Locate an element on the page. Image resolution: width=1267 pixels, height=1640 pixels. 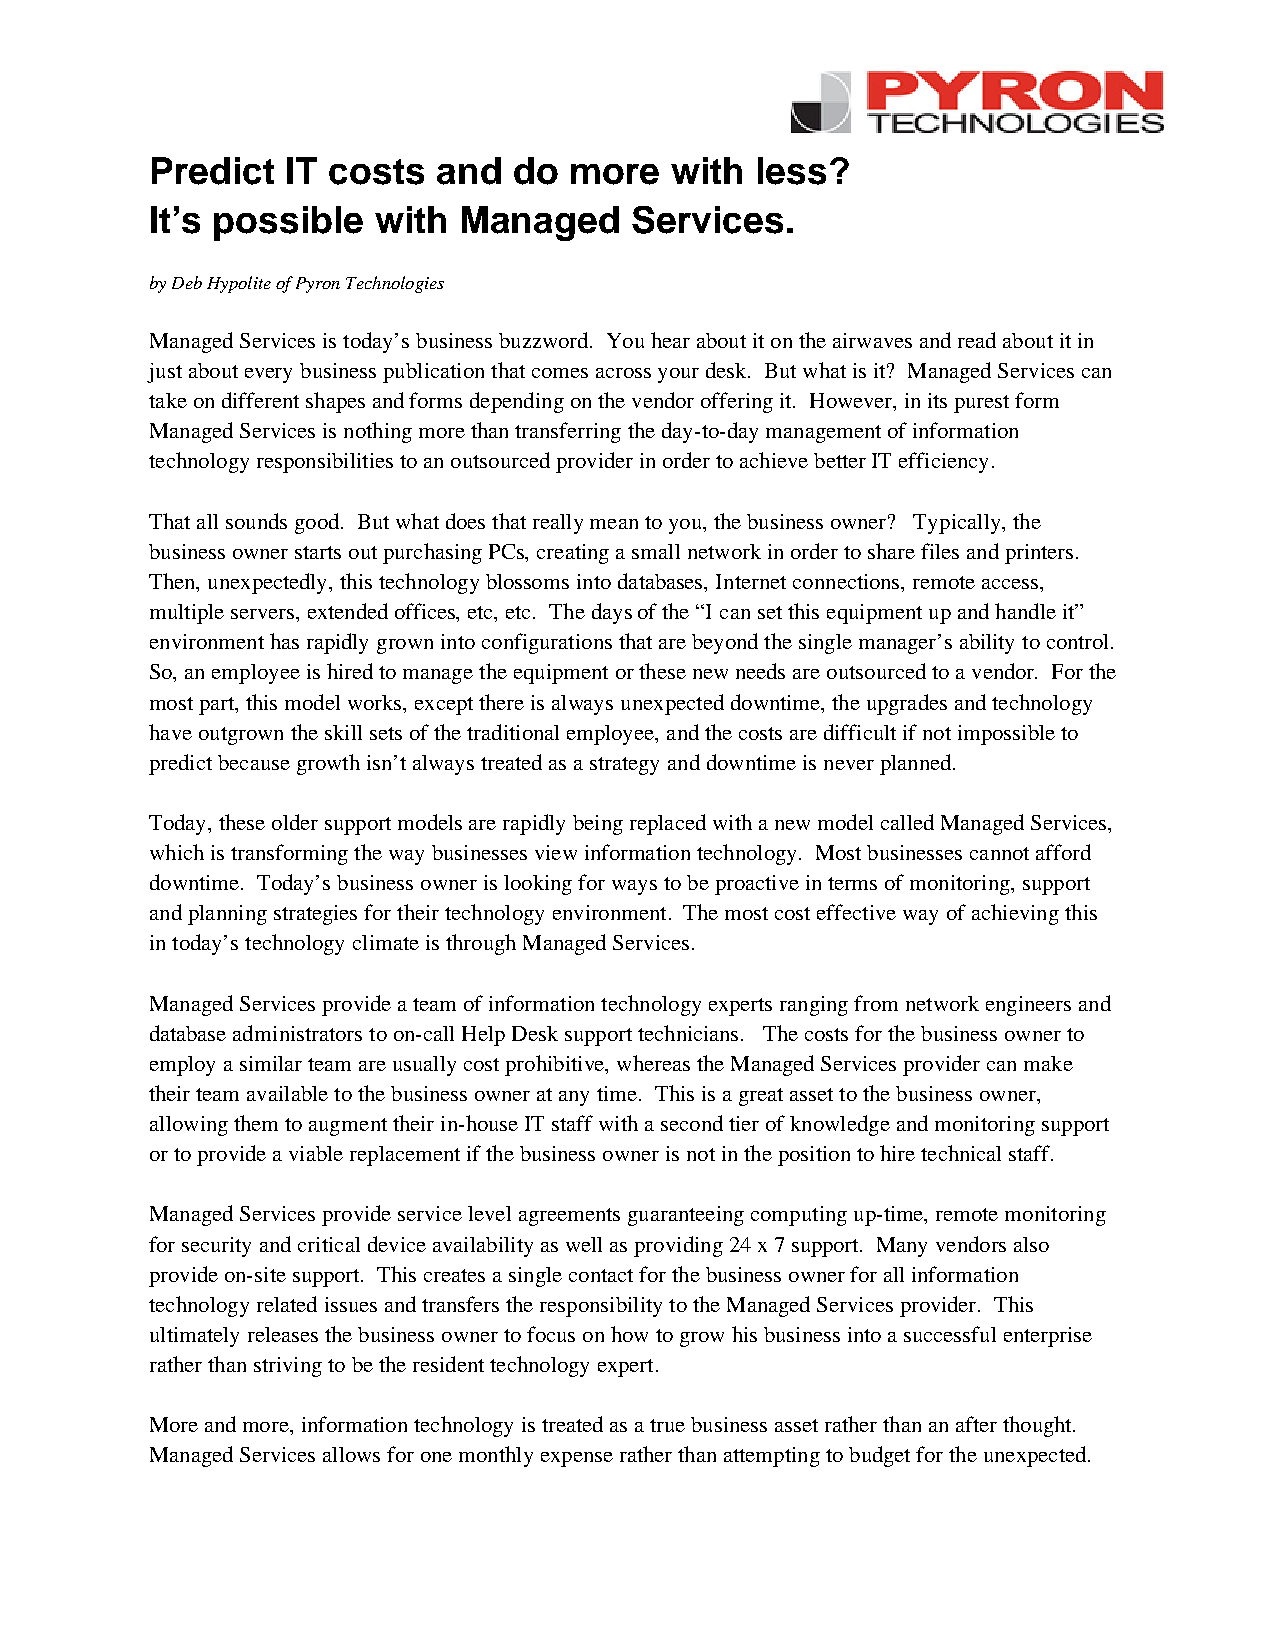
striving is located at coordinates (288, 1367).
